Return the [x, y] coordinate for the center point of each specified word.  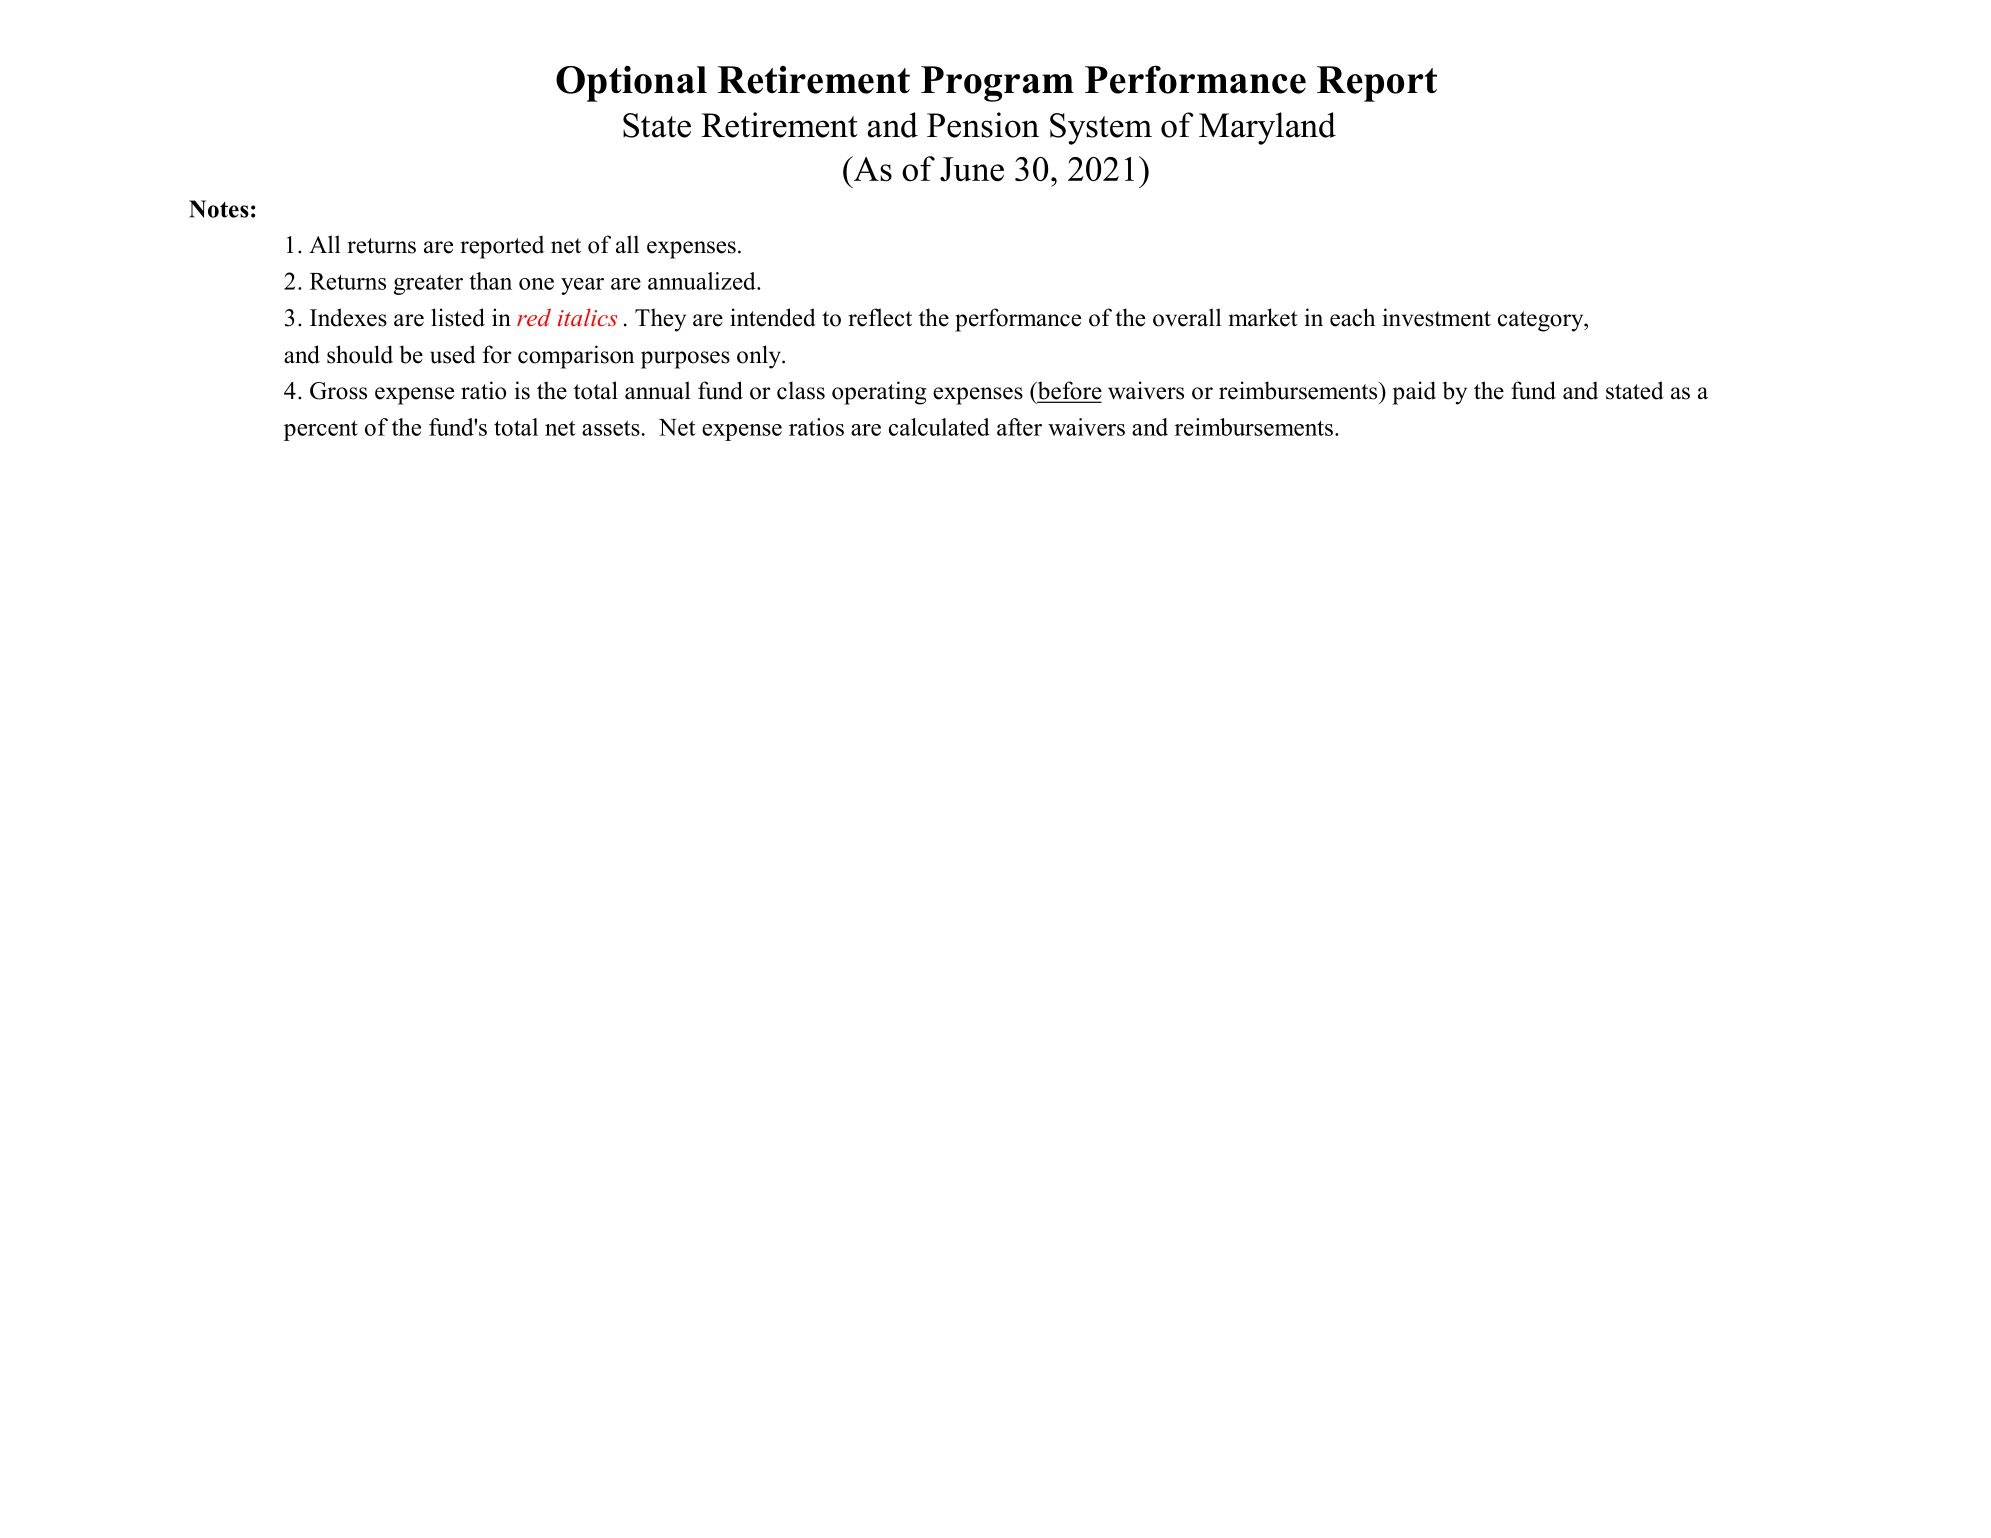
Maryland [1267, 128]
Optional [631, 84]
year [582, 286]
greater [428, 284]
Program [997, 84]
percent [321, 430]
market [1263, 317]
